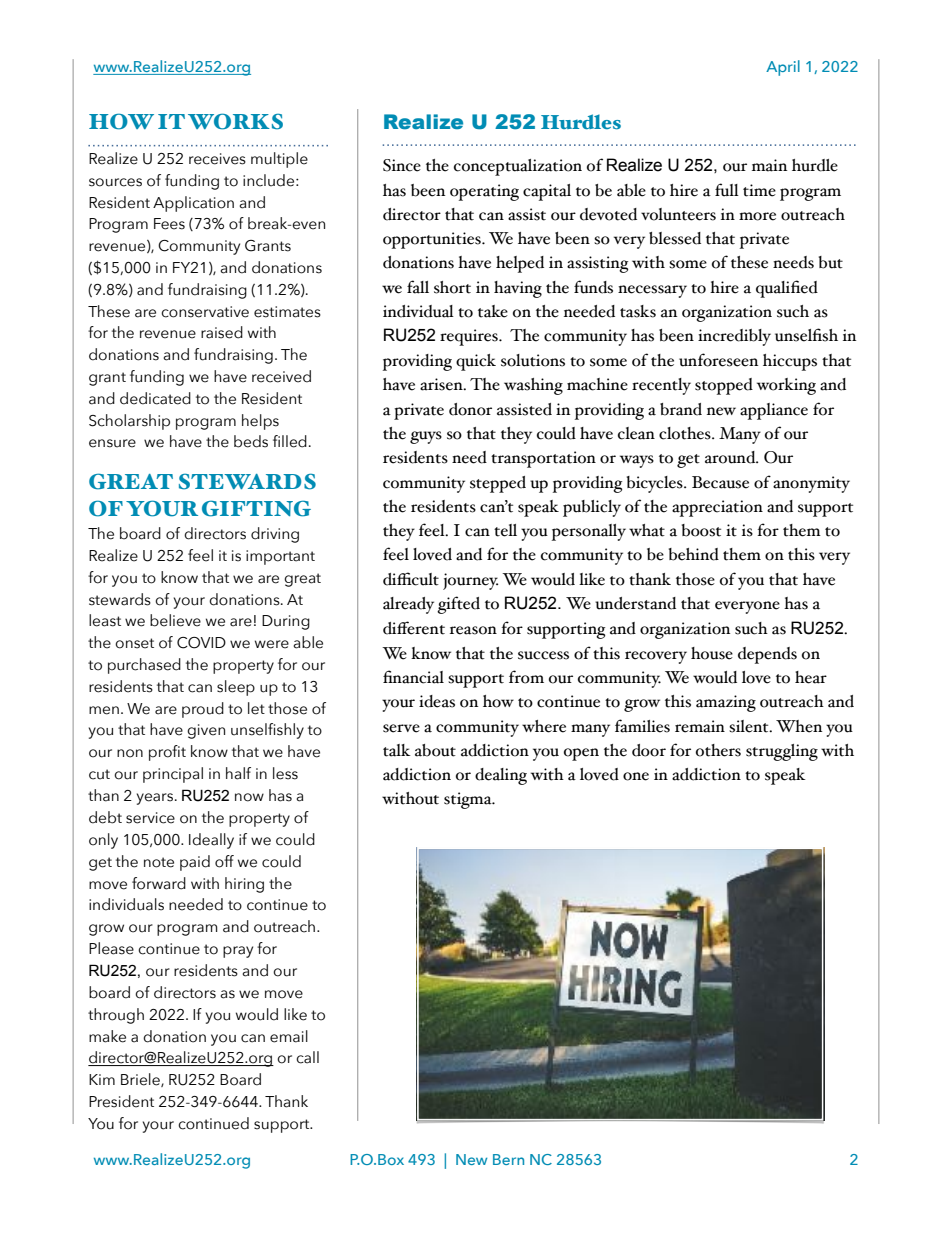  Describe the element at coordinates (426, 437) in the document. I see `guys` at that location.
